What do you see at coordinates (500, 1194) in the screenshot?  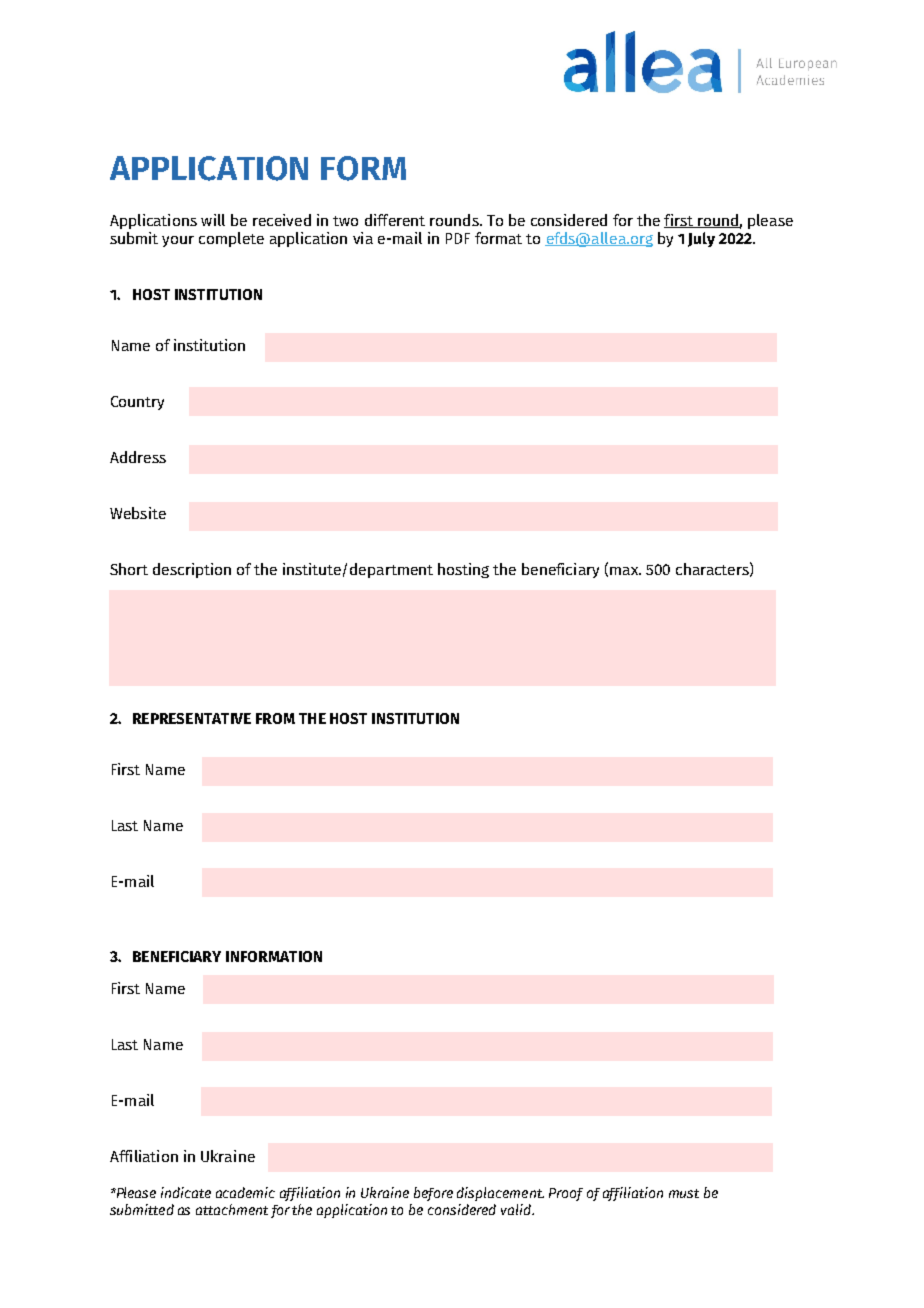 I see `displacement` at bounding box center [500, 1194].
